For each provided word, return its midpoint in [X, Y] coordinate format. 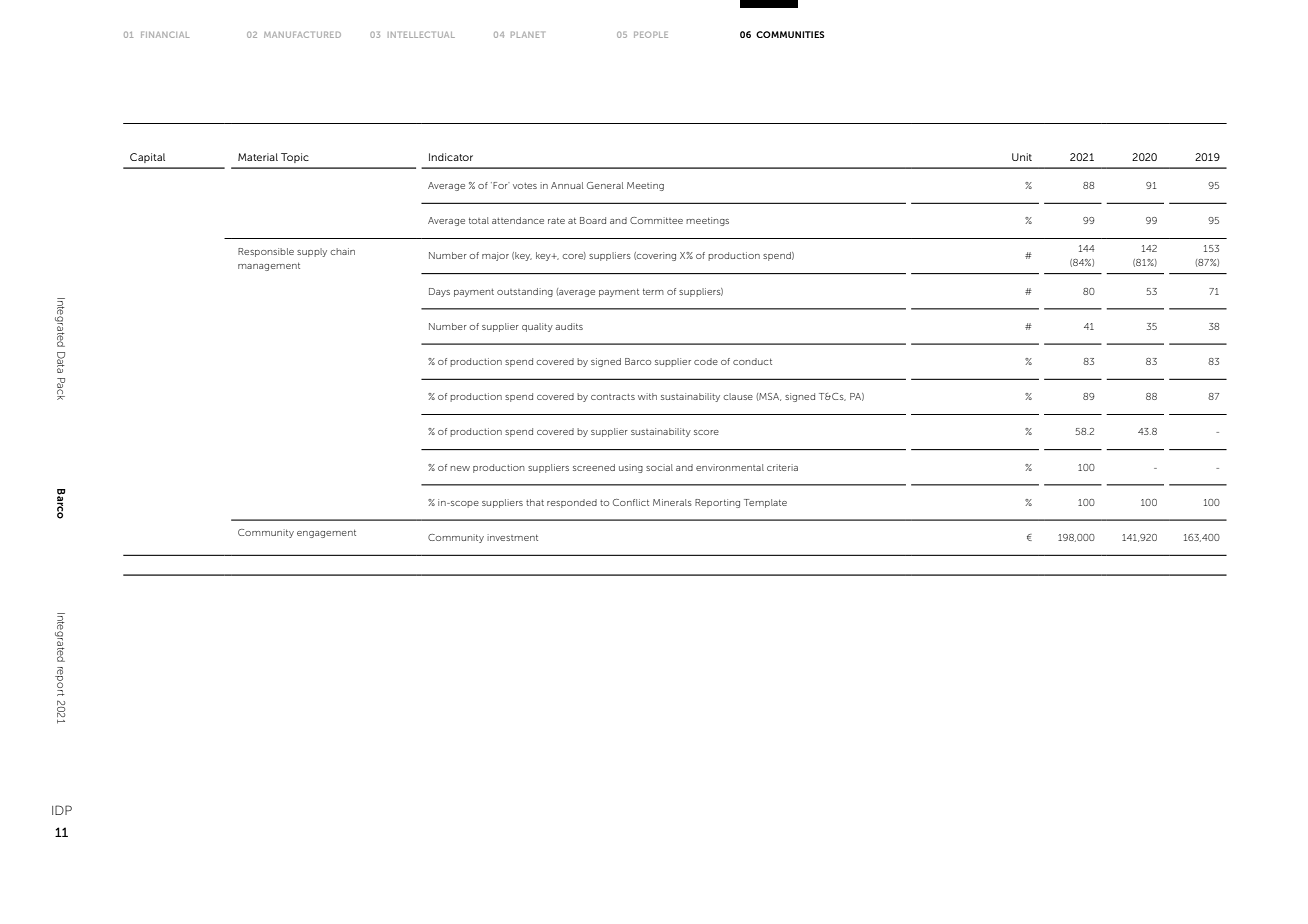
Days [439, 292]
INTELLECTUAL [421, 34]
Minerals [672, 502]
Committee [656, 220]
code [706, 361]
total [479, 220]
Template [765, 503]
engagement [326, 534]
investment [512, 537]
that [535, 502]
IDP [62, 810]
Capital [147, 158]
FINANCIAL [165, 34]
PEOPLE [651, 34]
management [269, 267]
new [460, 468]
